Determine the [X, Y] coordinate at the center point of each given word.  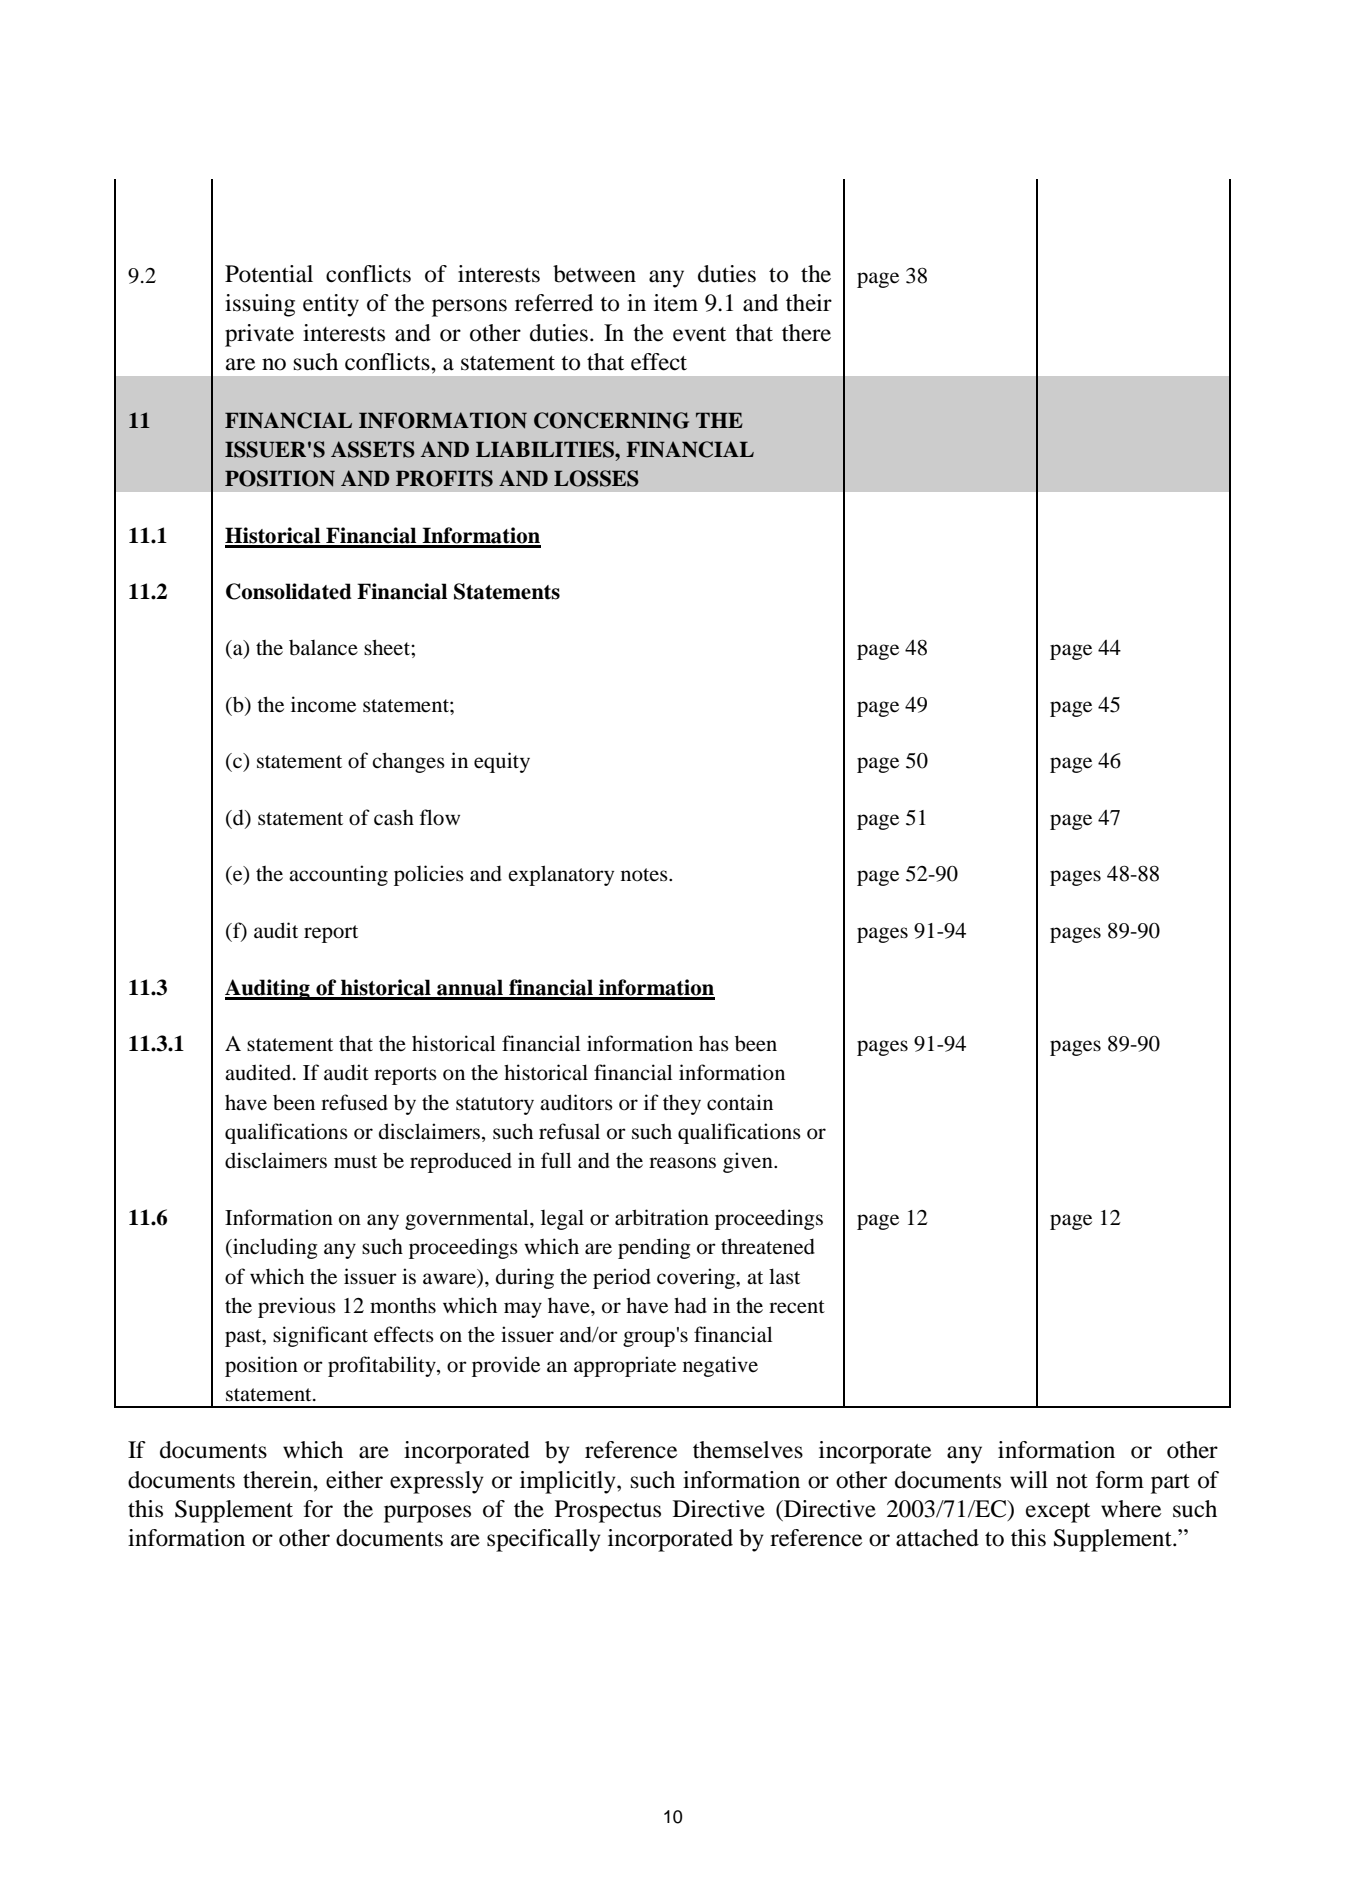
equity [502, 762]
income [323, 704]
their [809, 303]
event [699, 334]
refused [354, 1102]
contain [740, 1102]
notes [645, 875]
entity [331, 305]
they [682, 1105]
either [354, 1480]
